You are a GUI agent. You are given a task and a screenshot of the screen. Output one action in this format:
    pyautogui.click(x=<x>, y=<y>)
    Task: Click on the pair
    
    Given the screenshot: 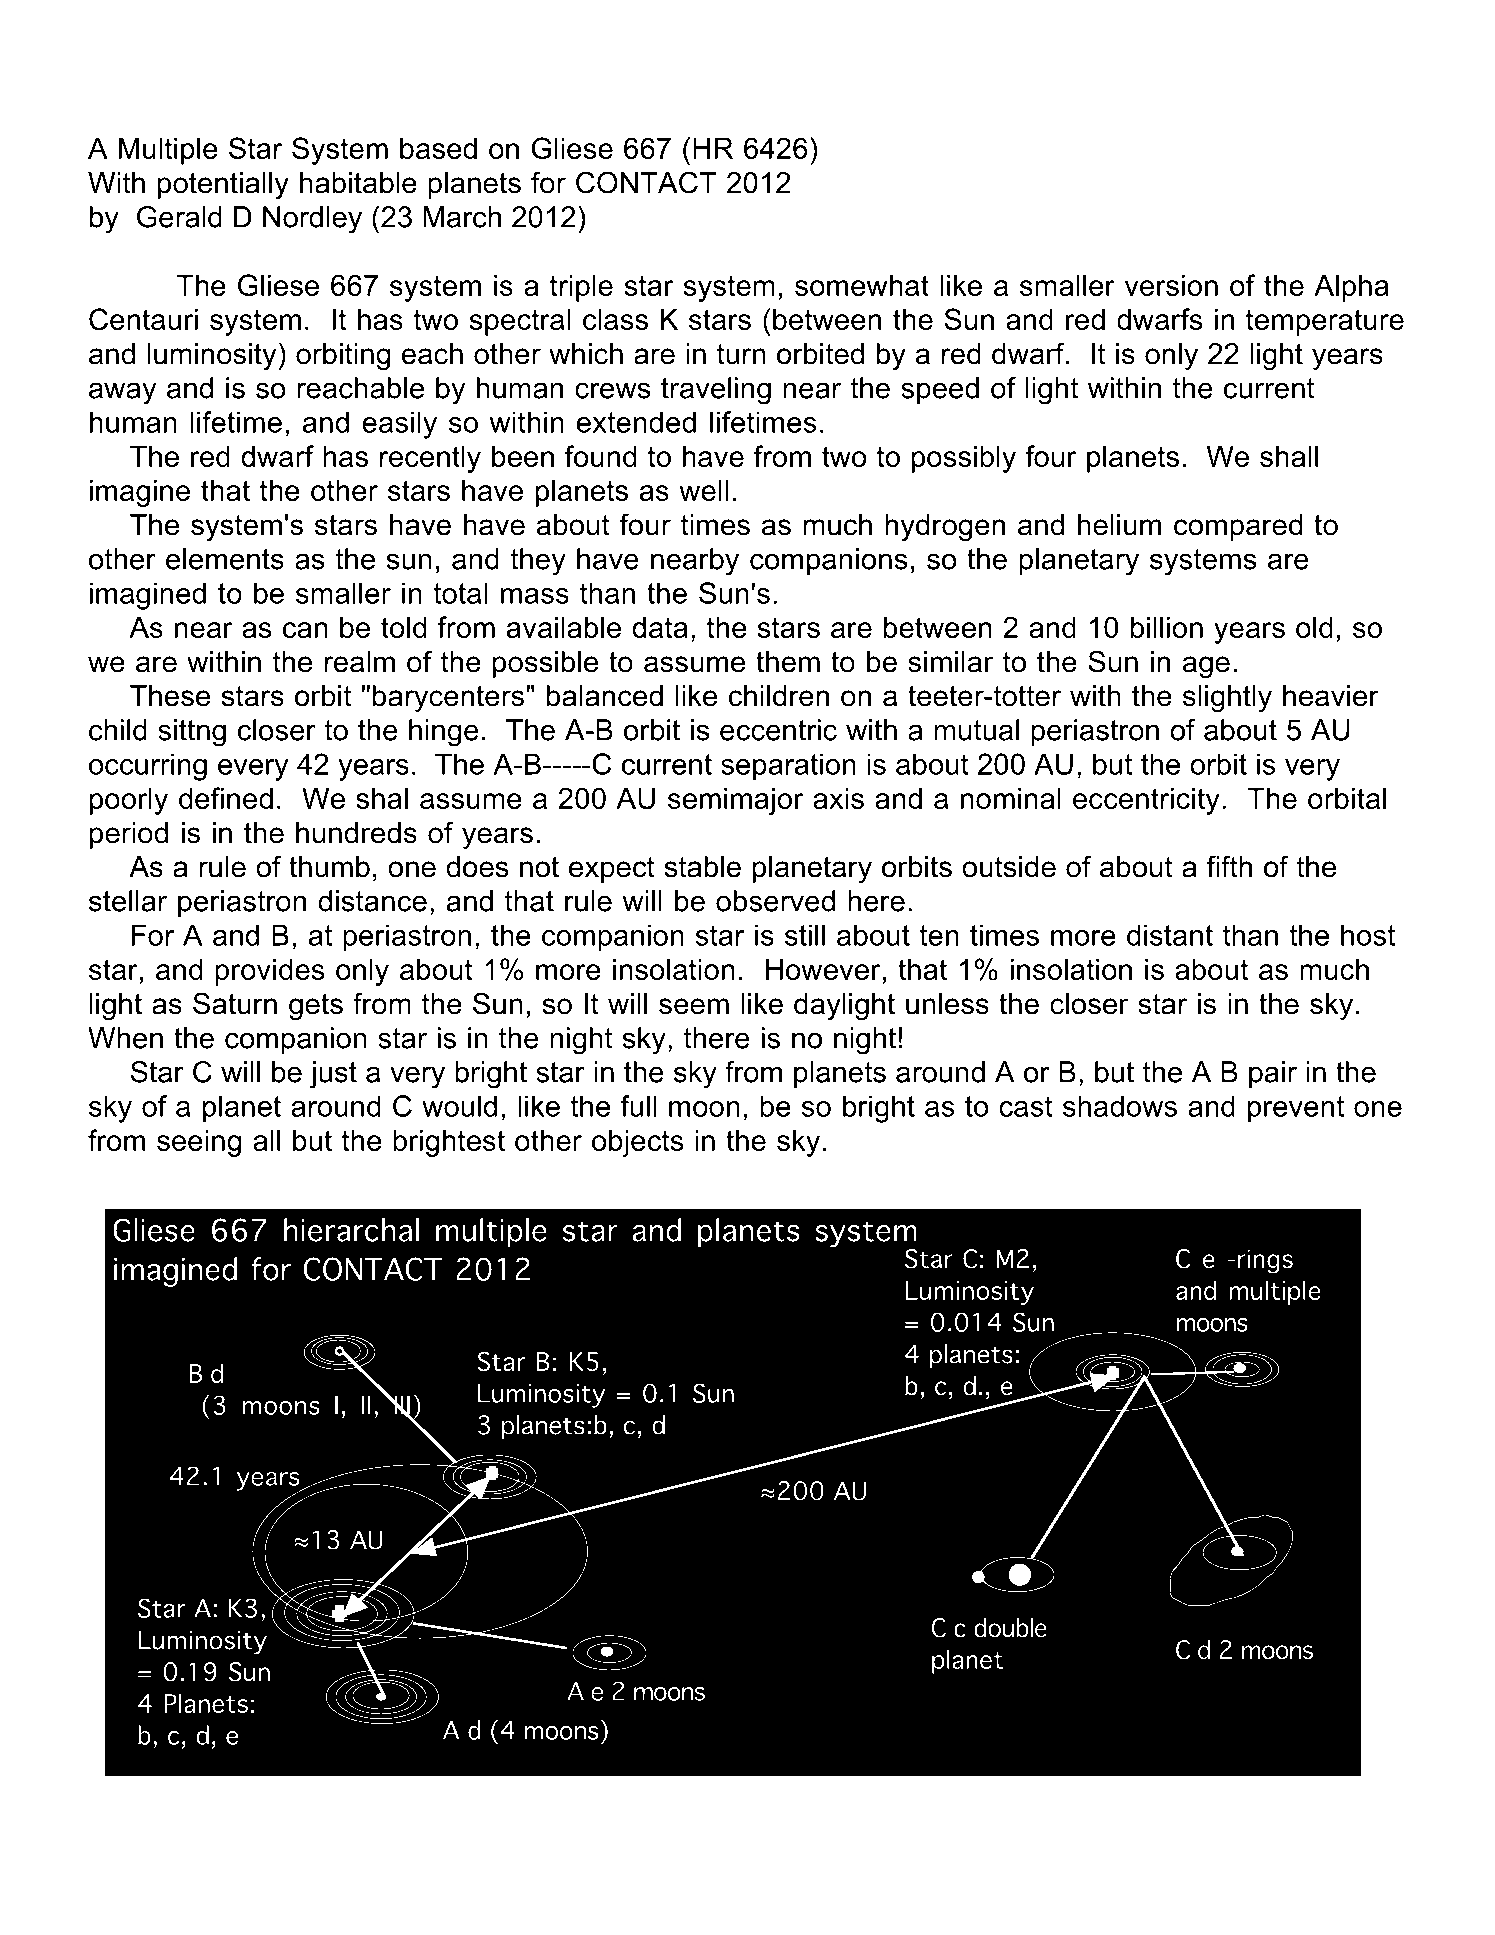 What is the action you would take?
    pyautogui.click(x=1273, y=1074)
